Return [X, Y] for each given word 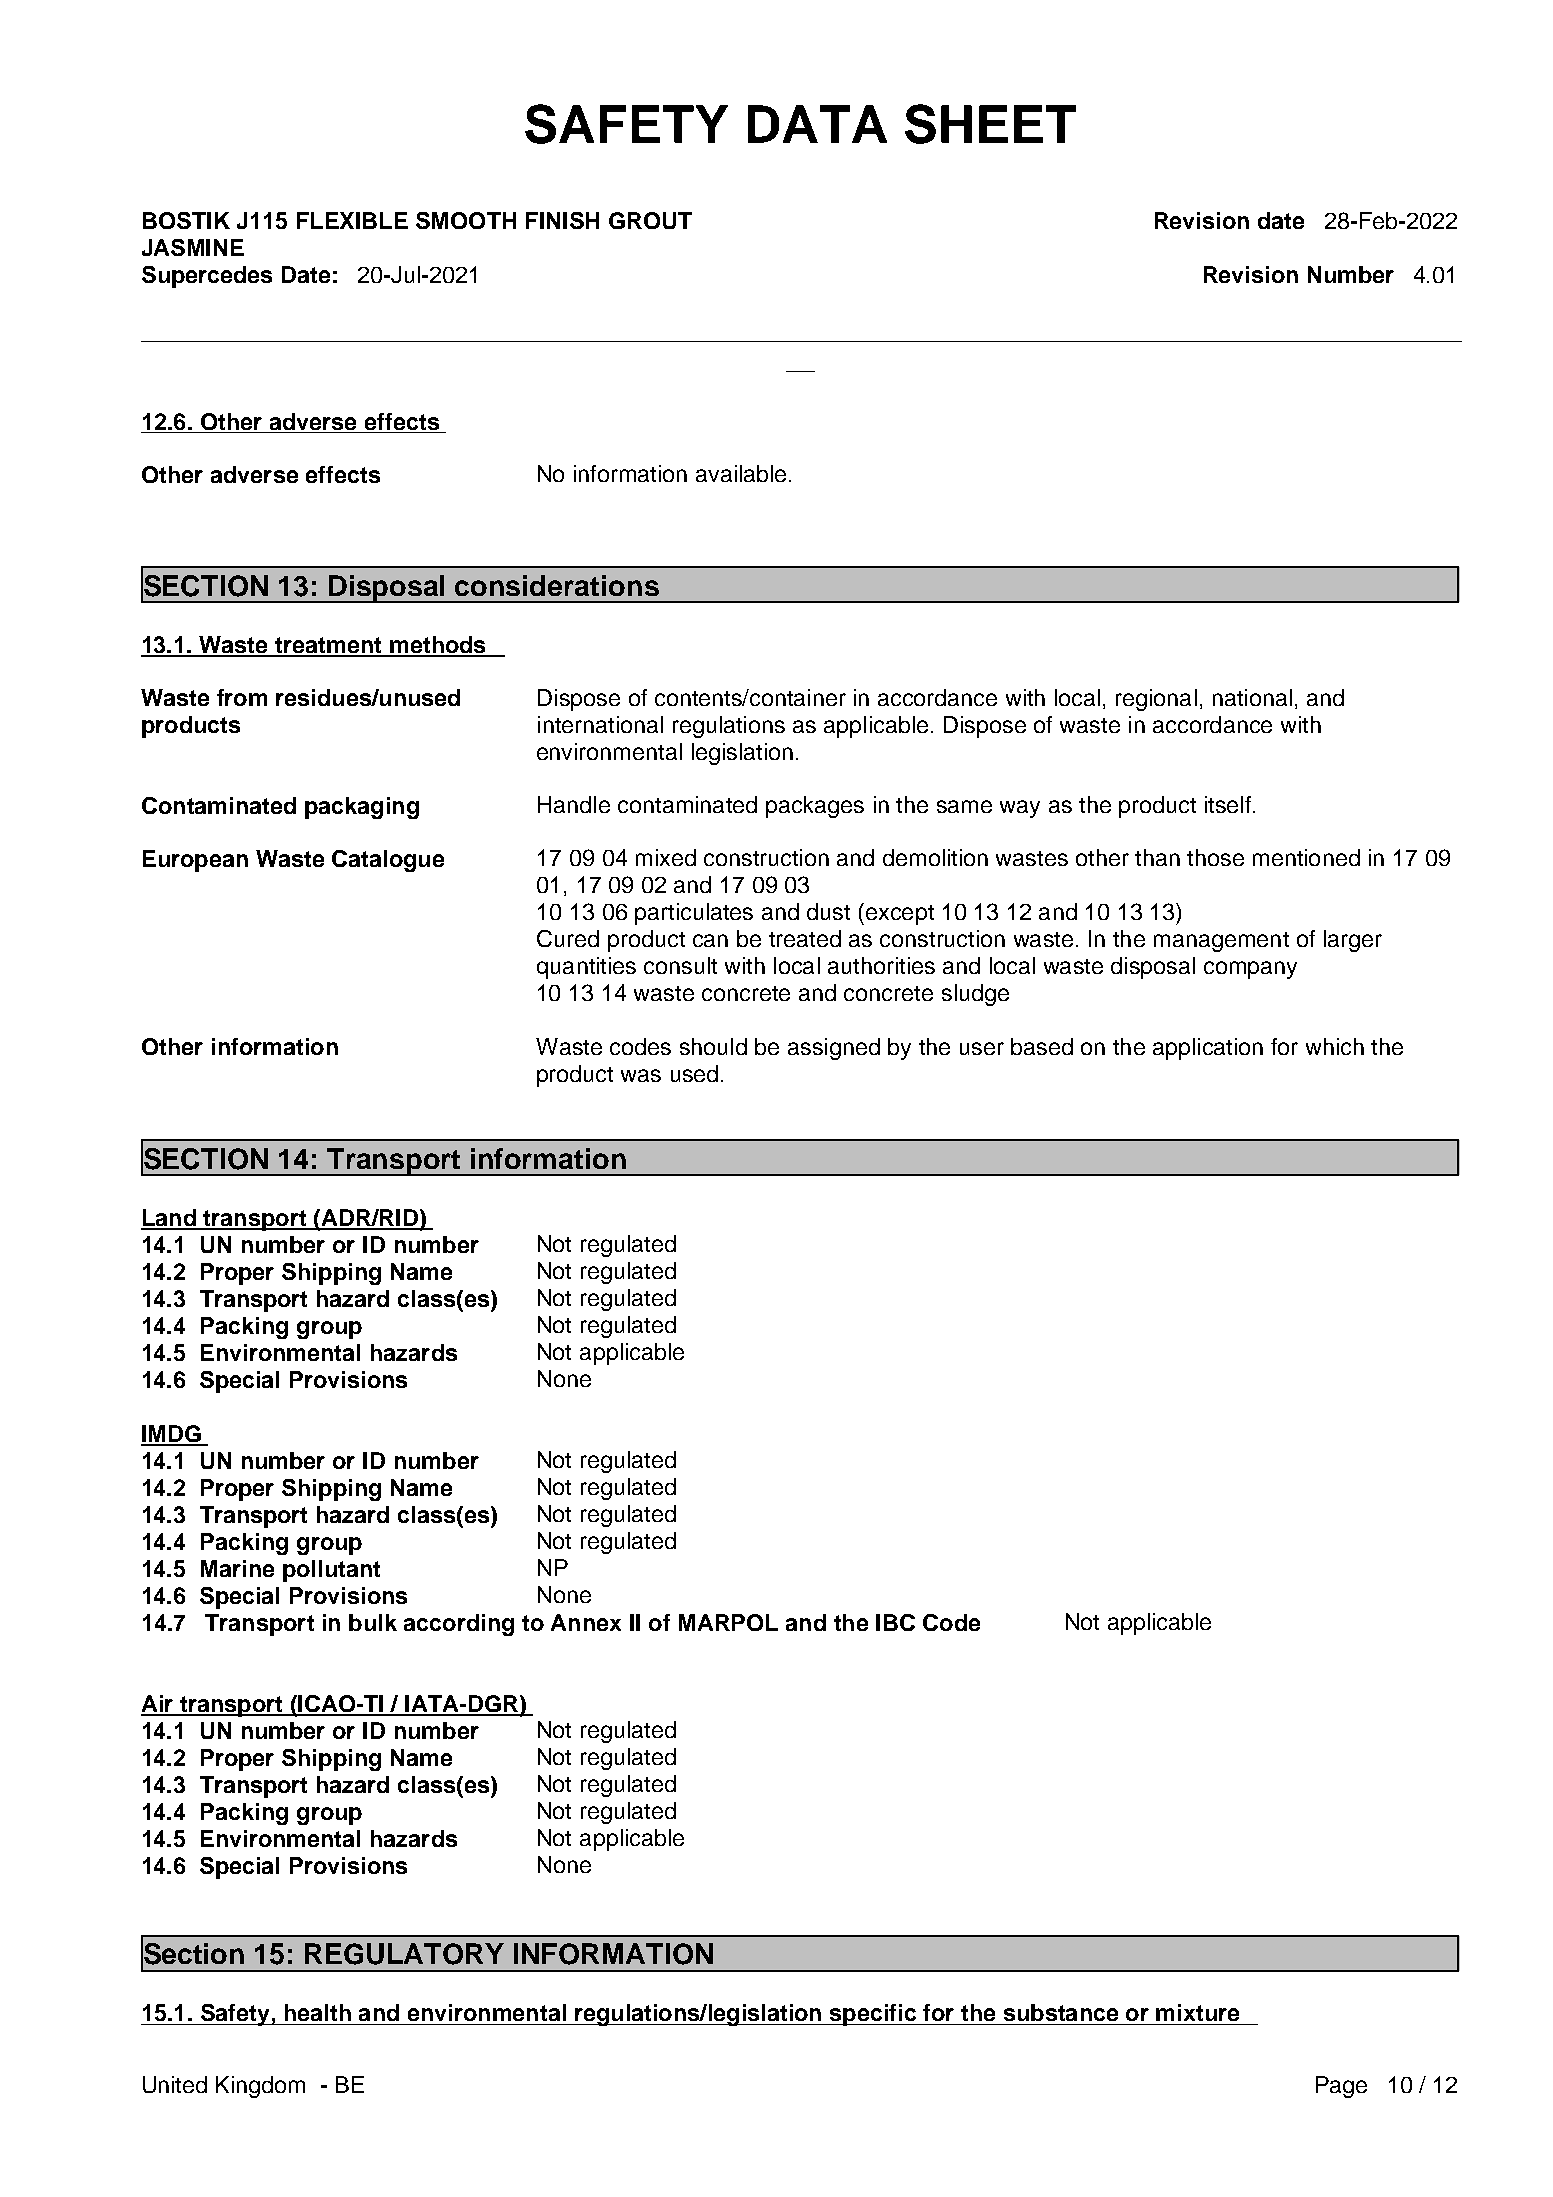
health [318, 2012]
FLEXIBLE [352, 220]
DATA [817, 124]
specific [873, 2015]
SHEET [990, 124]
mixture [1197, 2012]
